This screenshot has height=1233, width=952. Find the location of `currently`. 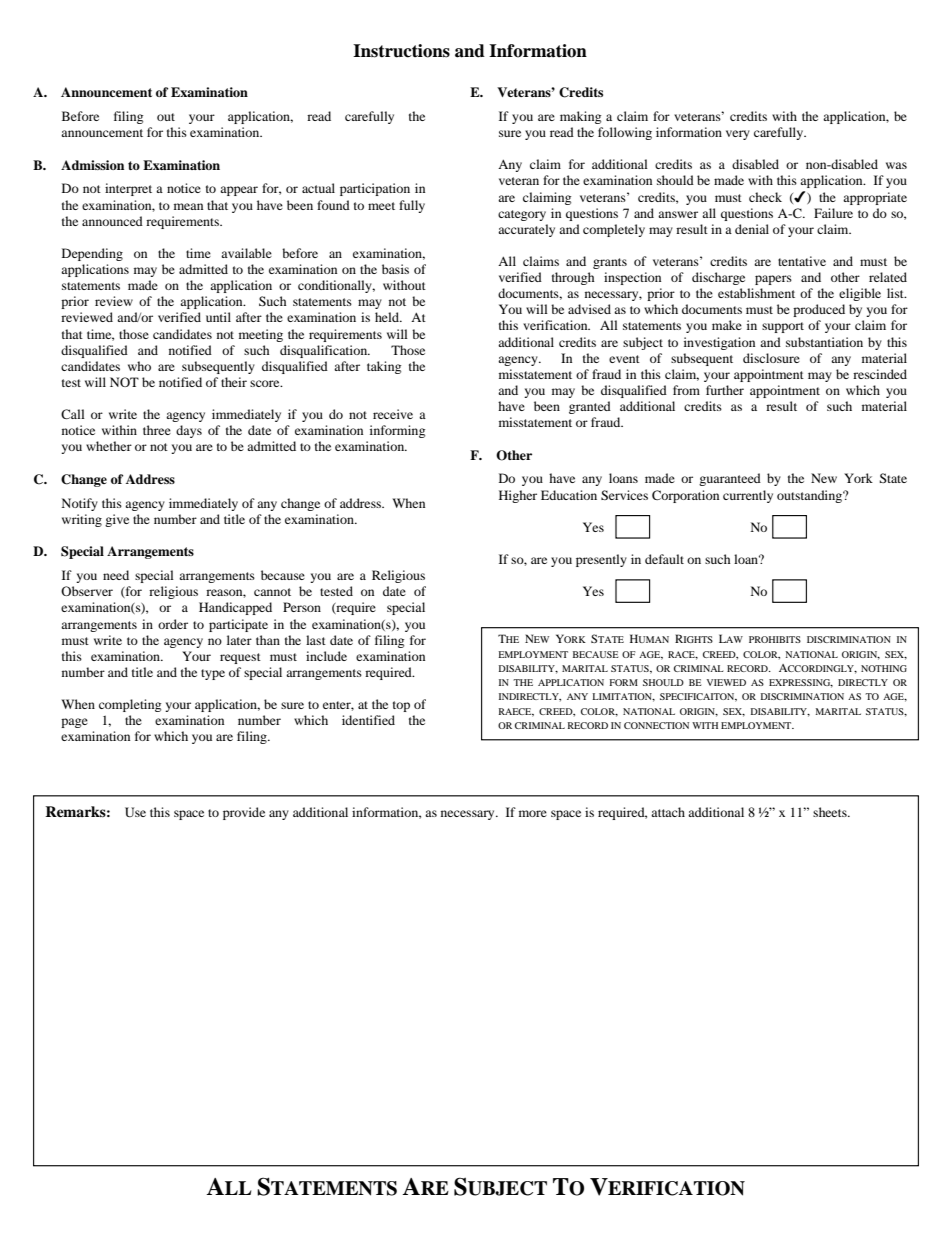

currently is located at coordinates (748, 496).
